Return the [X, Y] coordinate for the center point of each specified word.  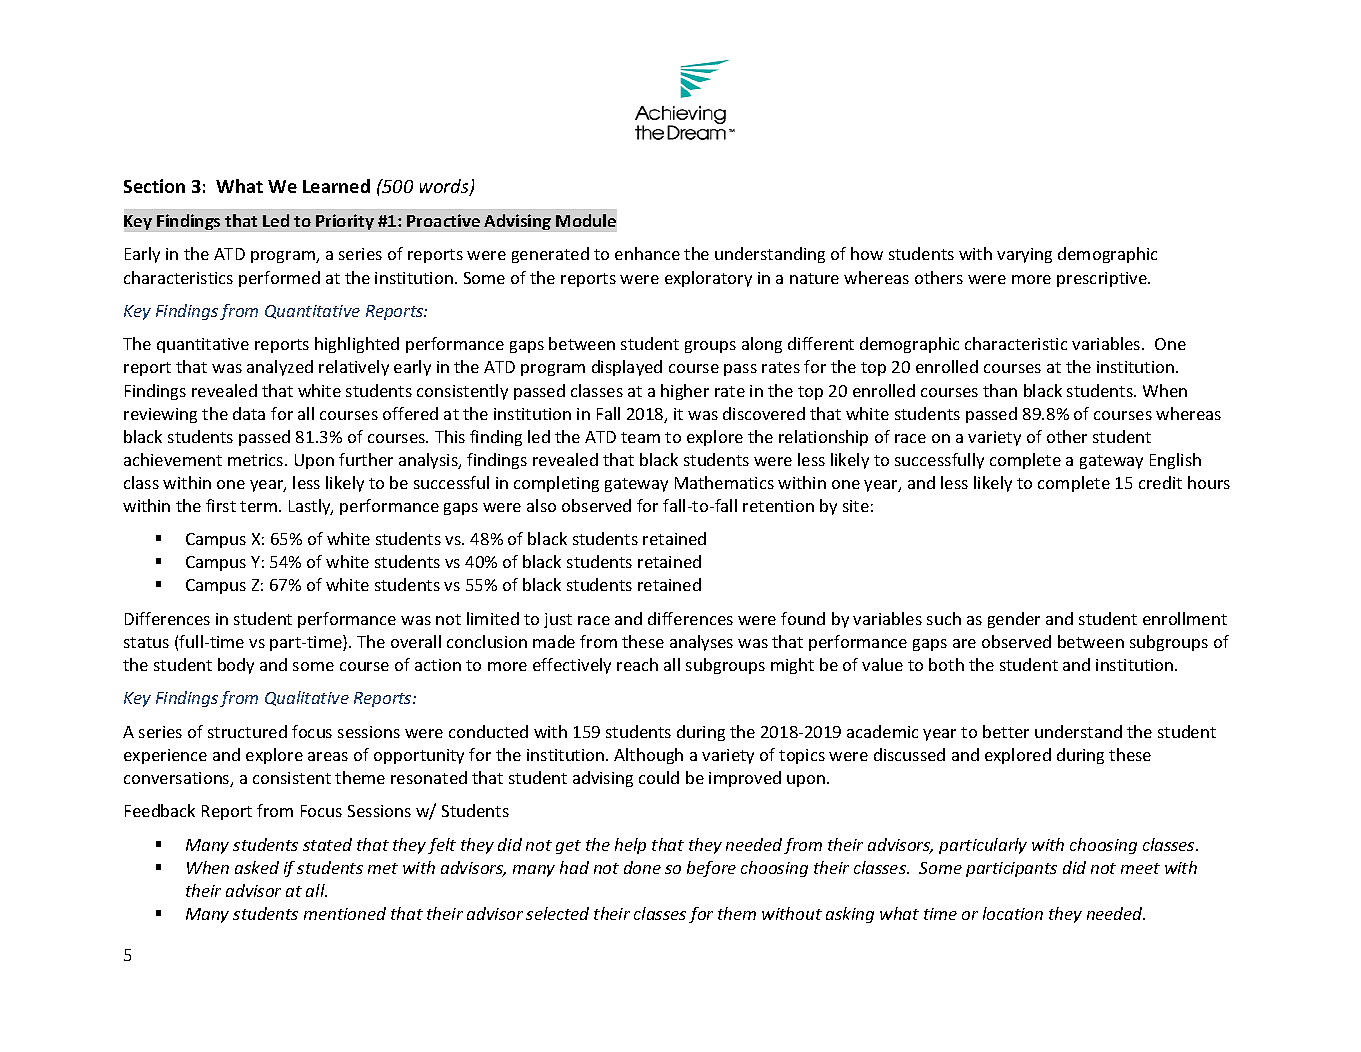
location [1013, 913]
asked [257, 867]
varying [1024, 255]
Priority [345, 222]
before [711, 869]
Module [586, 220]
